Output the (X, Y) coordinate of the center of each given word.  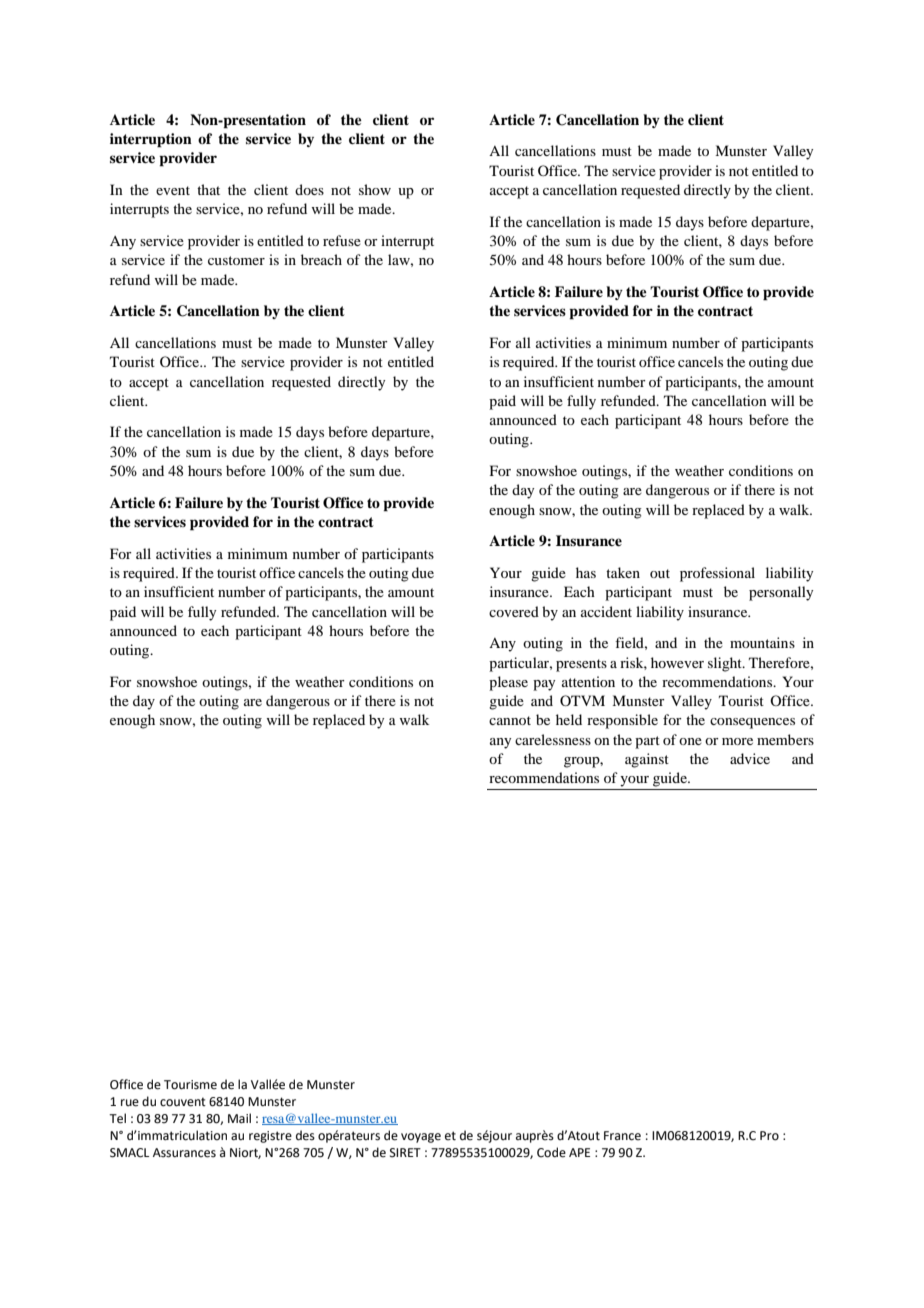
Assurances (184, 1153)
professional (717, 574)
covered (514, 611)
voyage (421, 1138)
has (586, 572)
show (375, 189)
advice (750, 758)
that (208, 189)
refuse (342, 240)
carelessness (553, 739)
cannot (510, 720)
